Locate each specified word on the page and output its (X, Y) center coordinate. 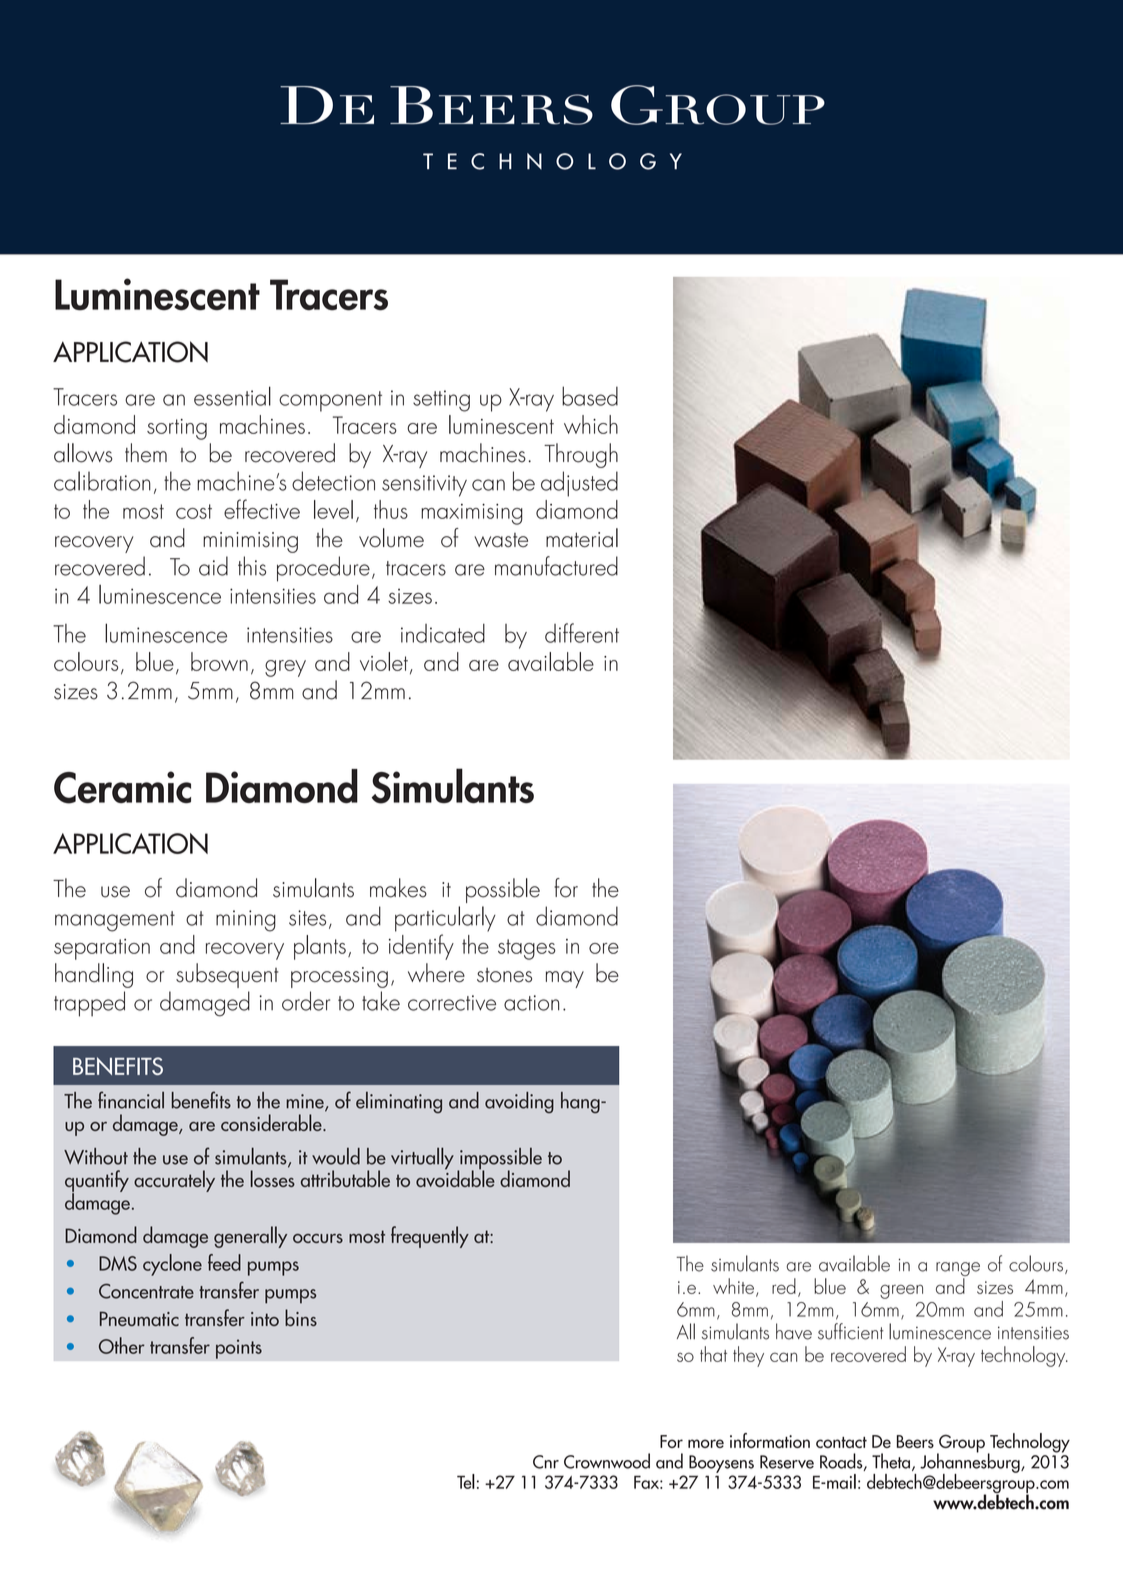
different (582, 633)
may (565, 979)
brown (219, 661)
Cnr (546, 1462)
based (590, 396)
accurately (174, 1181)
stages (527, 949)
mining (246, 921)
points (239, 1349)
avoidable (455, 1177)
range (958, 1270)
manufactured (556, 566)
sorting (177, 429)
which (591, 424)
